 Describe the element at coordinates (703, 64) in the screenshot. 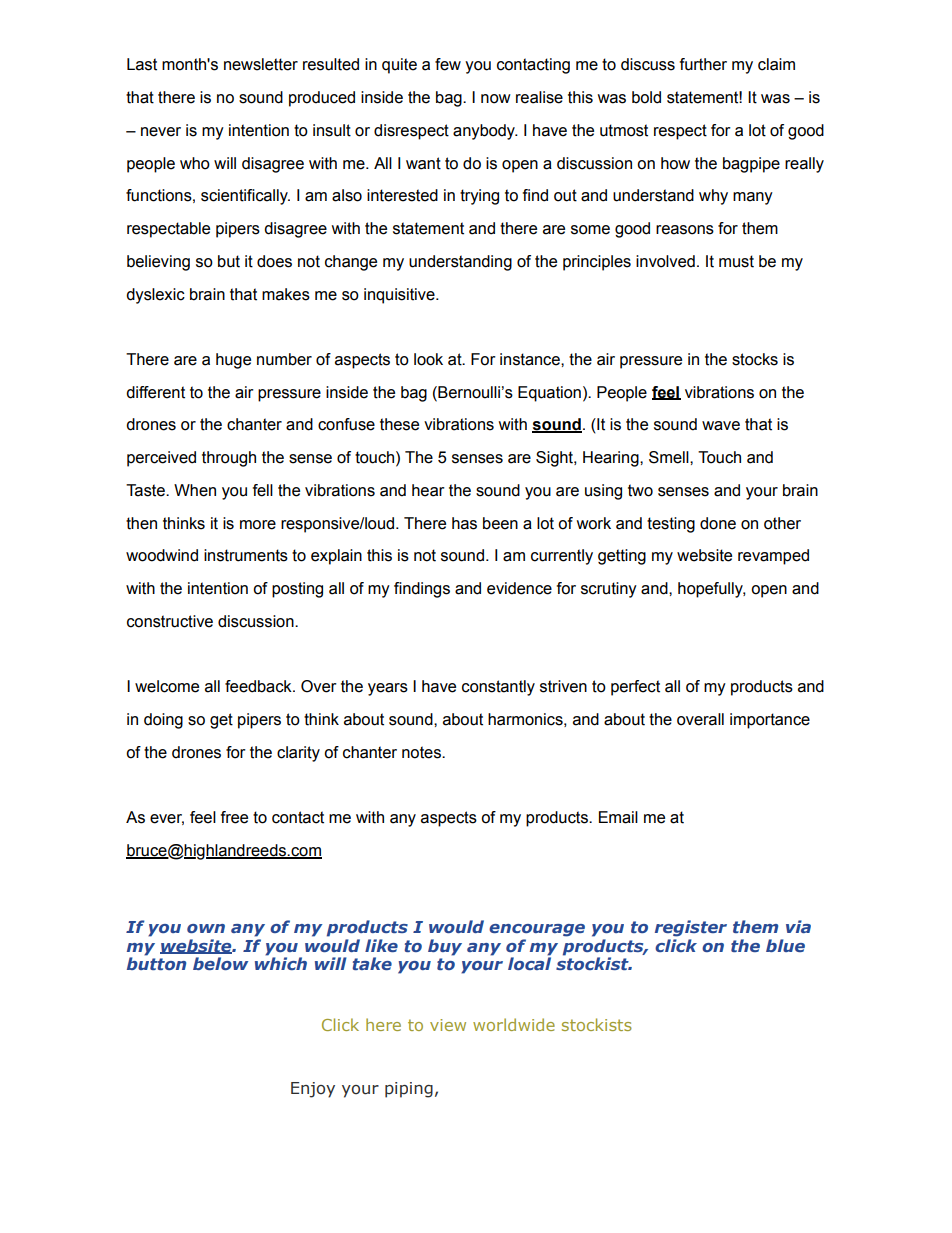

I see `further` at that location.
